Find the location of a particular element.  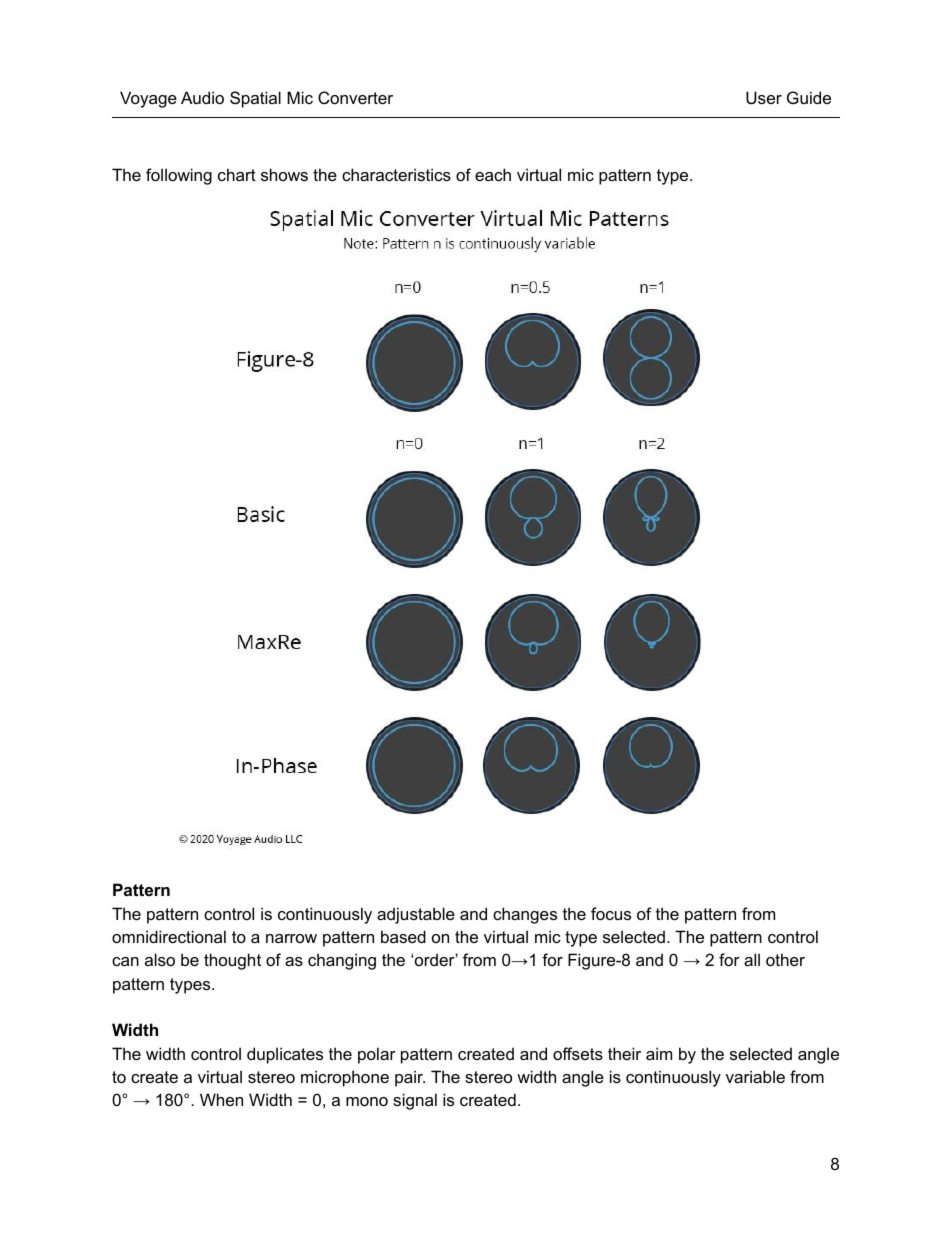

following is located at coordinates (179, 176).
